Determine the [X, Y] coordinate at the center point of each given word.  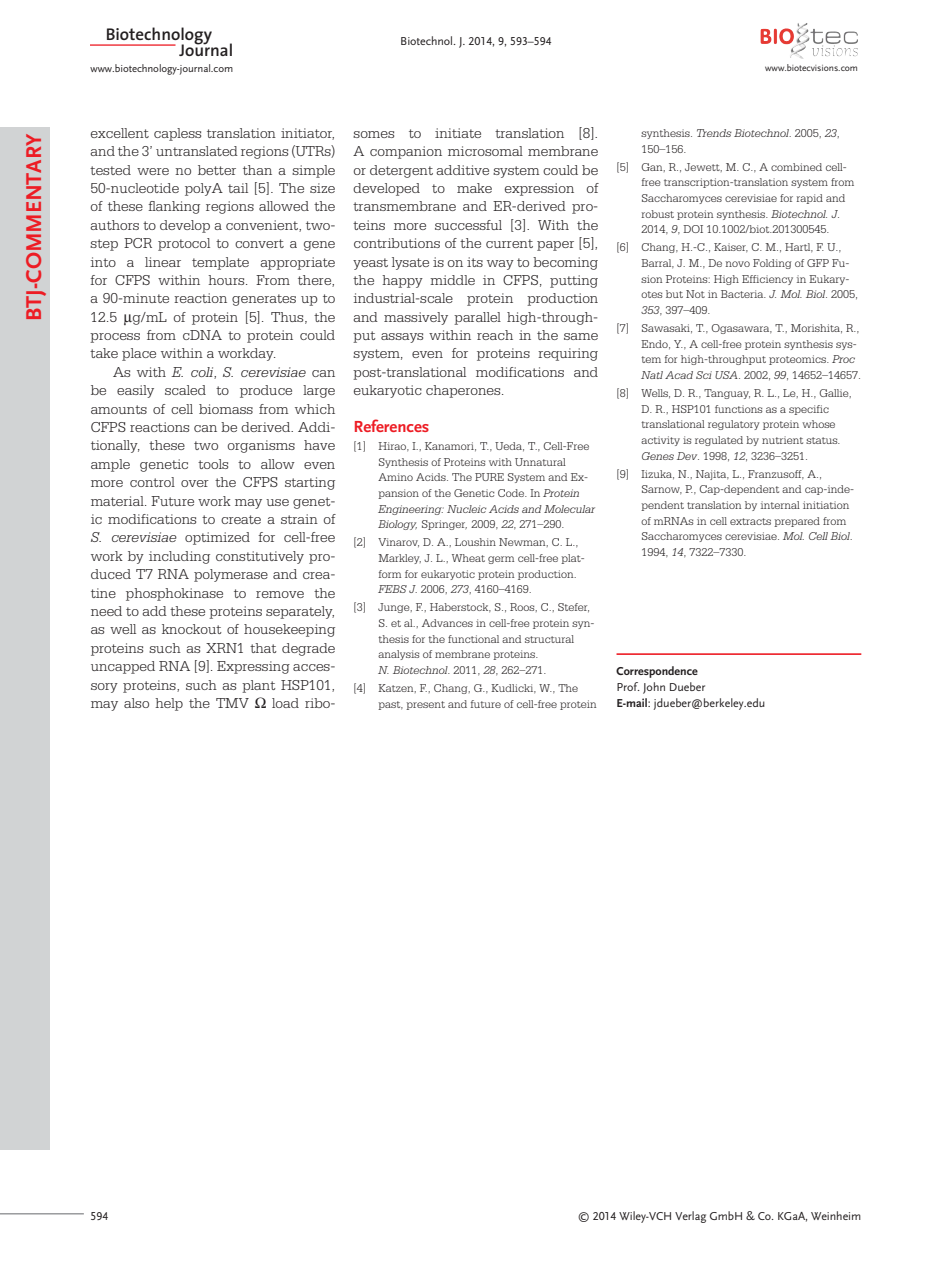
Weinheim [836, 1215]
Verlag [690, 1217]
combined [796, 167]
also [136, 703]
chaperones [464, 391]
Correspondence [657, 672]
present [425, 705]
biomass [226, 409]
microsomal [485, 151]
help [169, 704]
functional [473, 639]
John [654, 688]
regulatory [734, 425]
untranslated [197, 151]
